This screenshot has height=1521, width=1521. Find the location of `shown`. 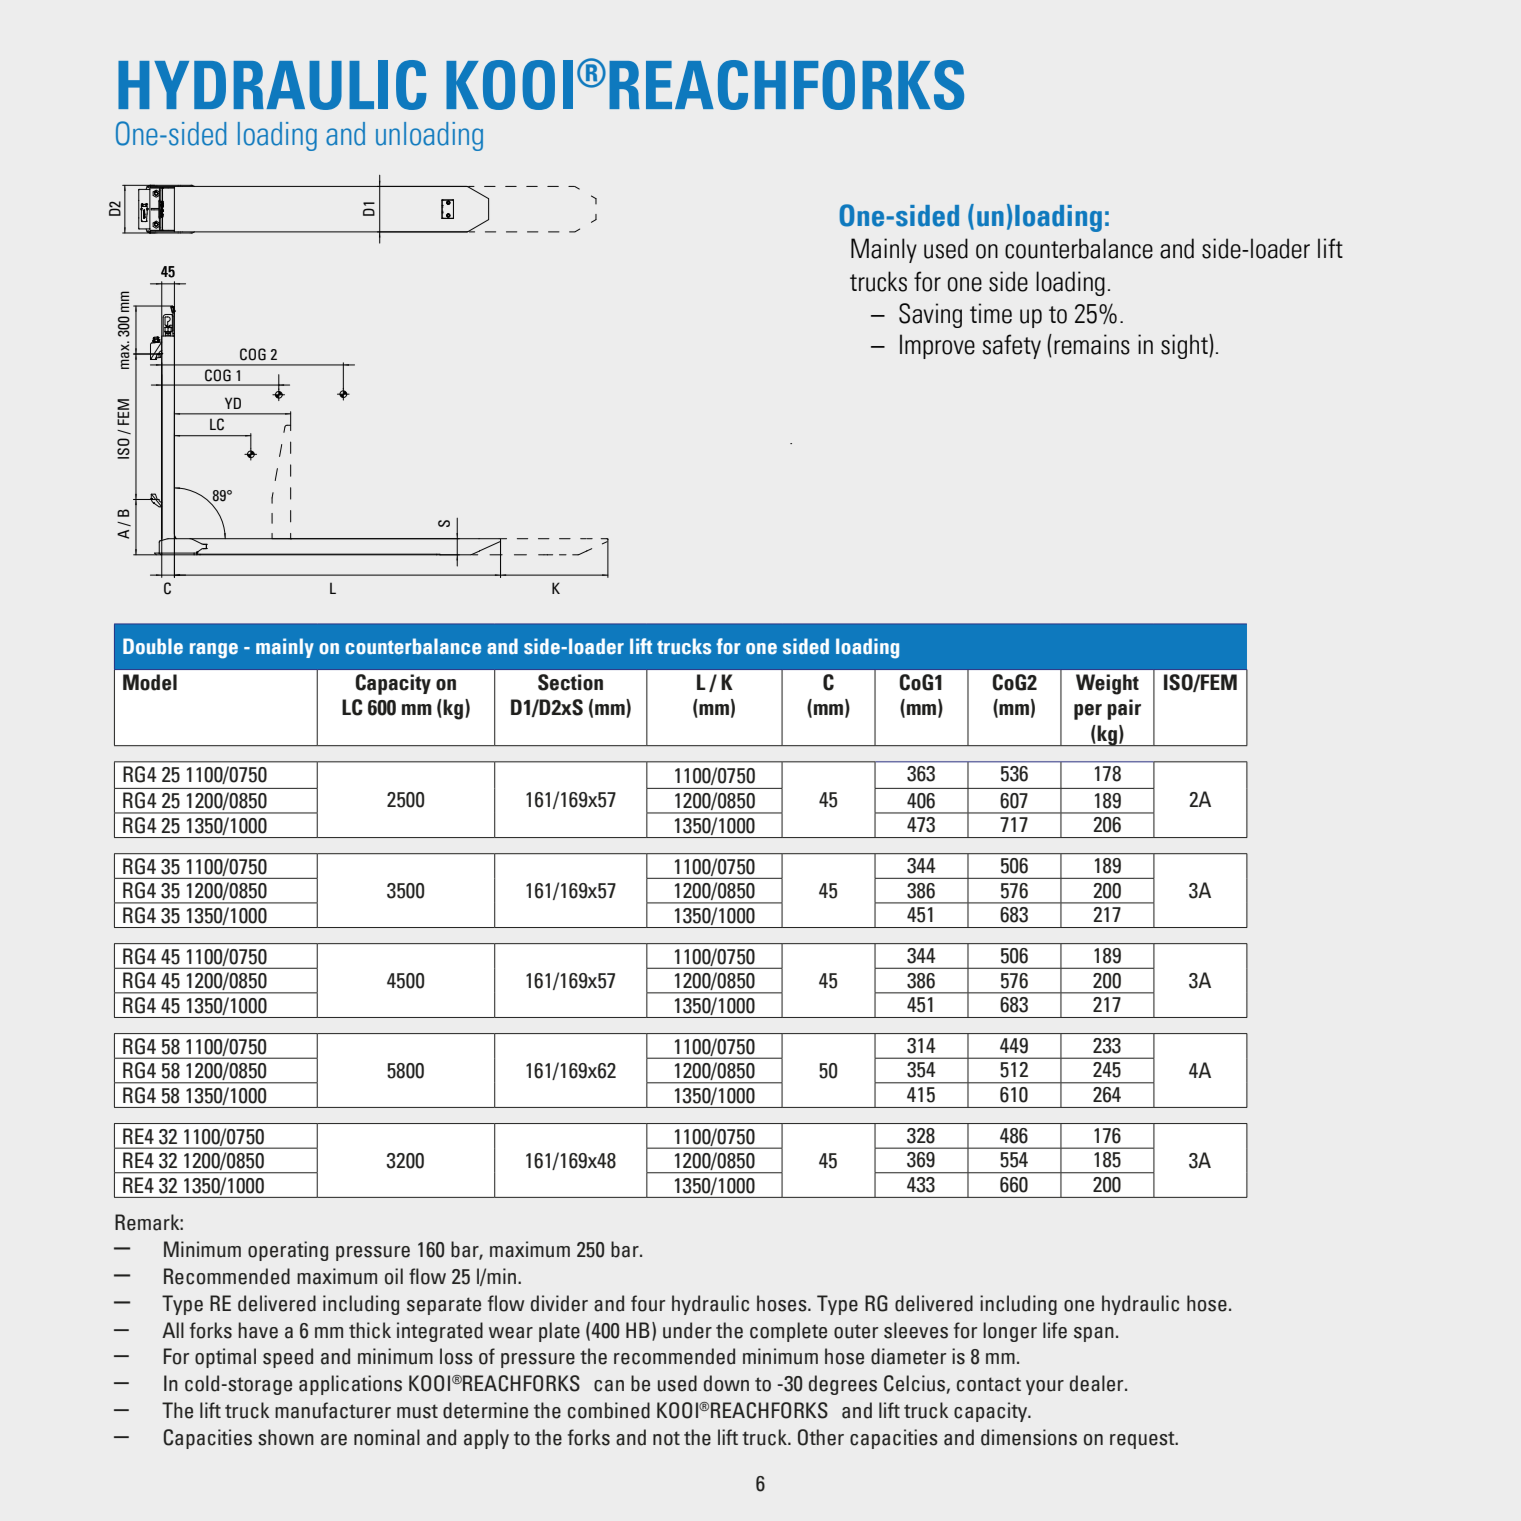

shown is located at coordinates (286, 1437).
